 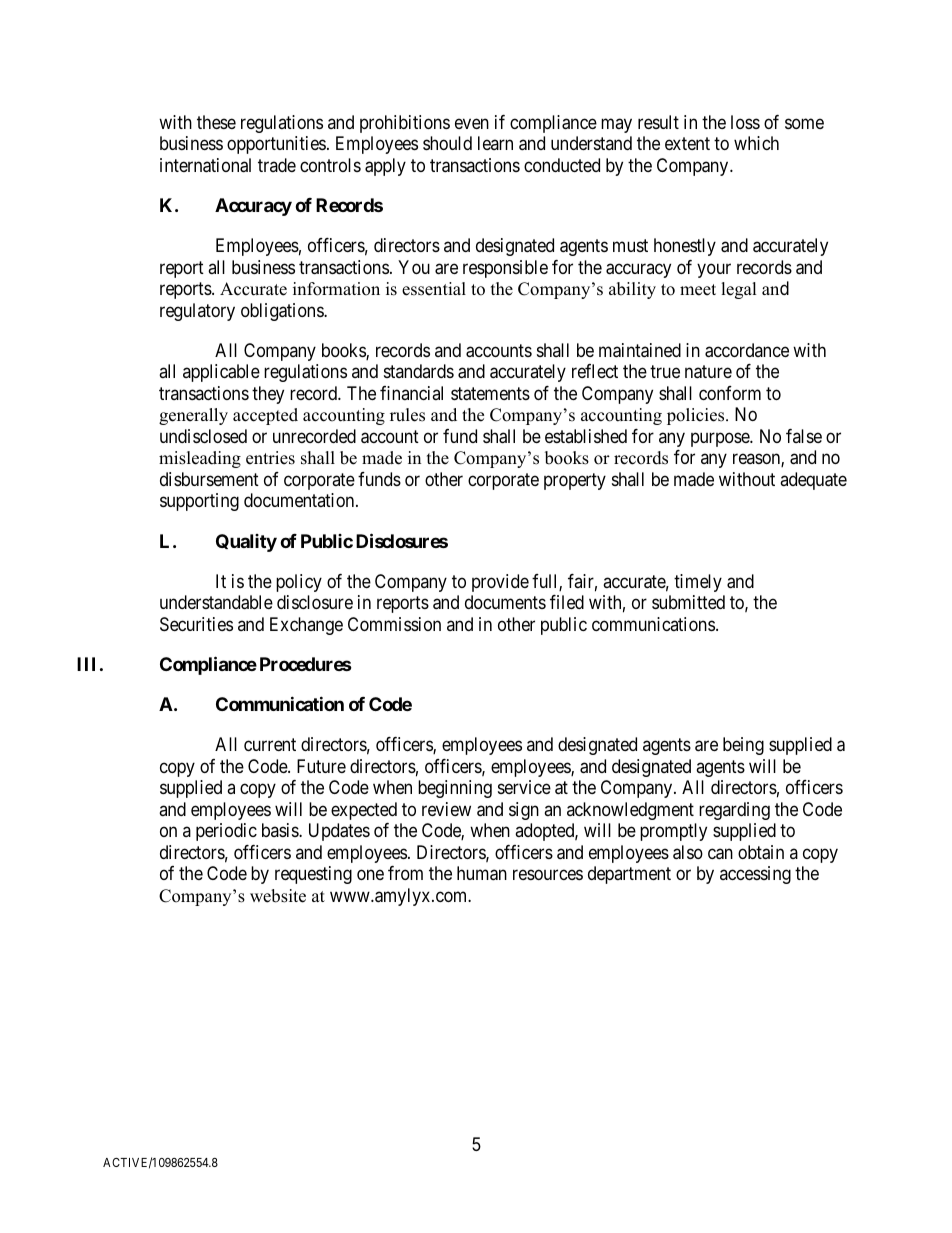 What do you see at coordinates (743, 746) in the screenshot?
I see `being` at bounding box center [743, 746].
